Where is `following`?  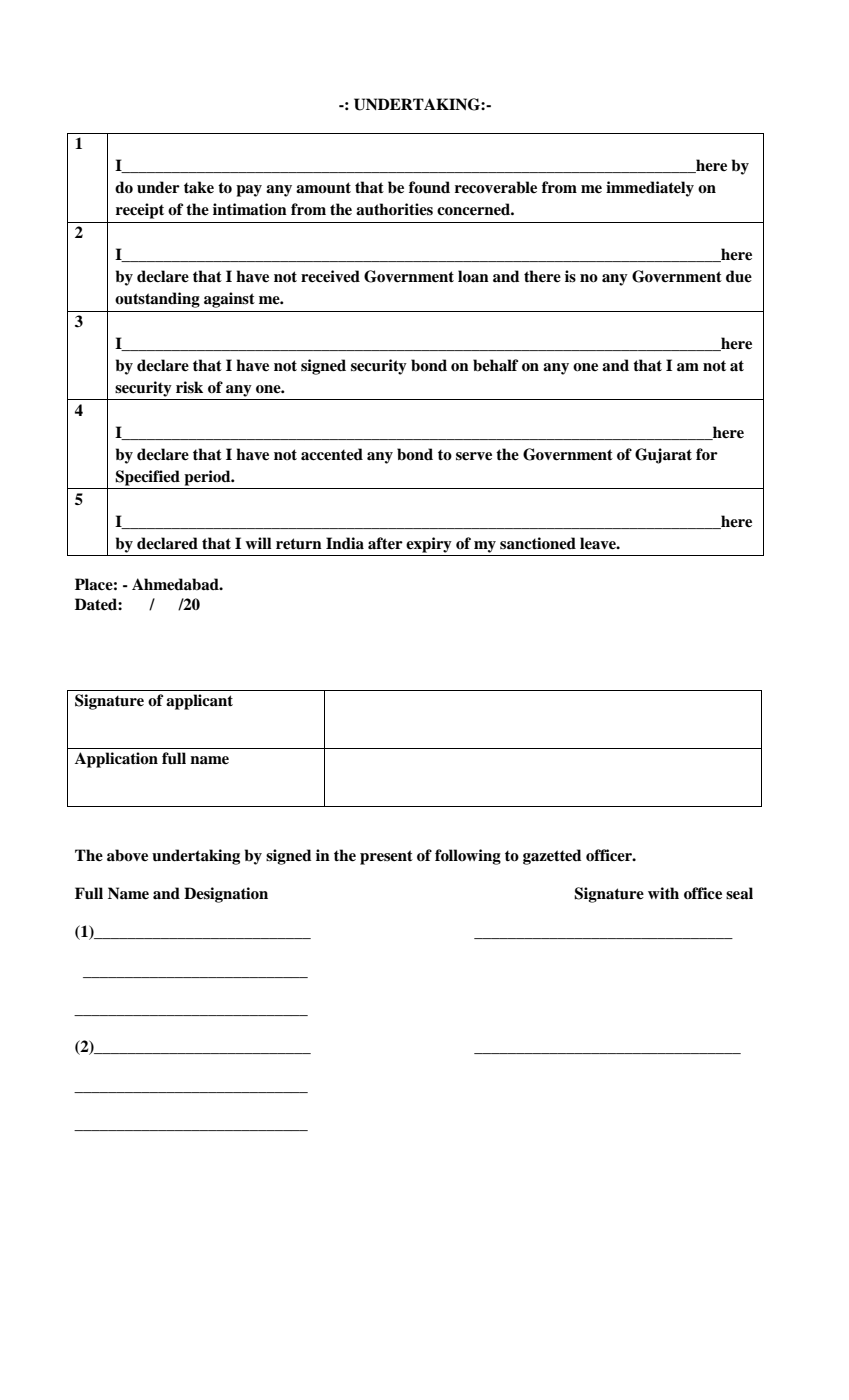
following is located at coordinates (468, 857).
